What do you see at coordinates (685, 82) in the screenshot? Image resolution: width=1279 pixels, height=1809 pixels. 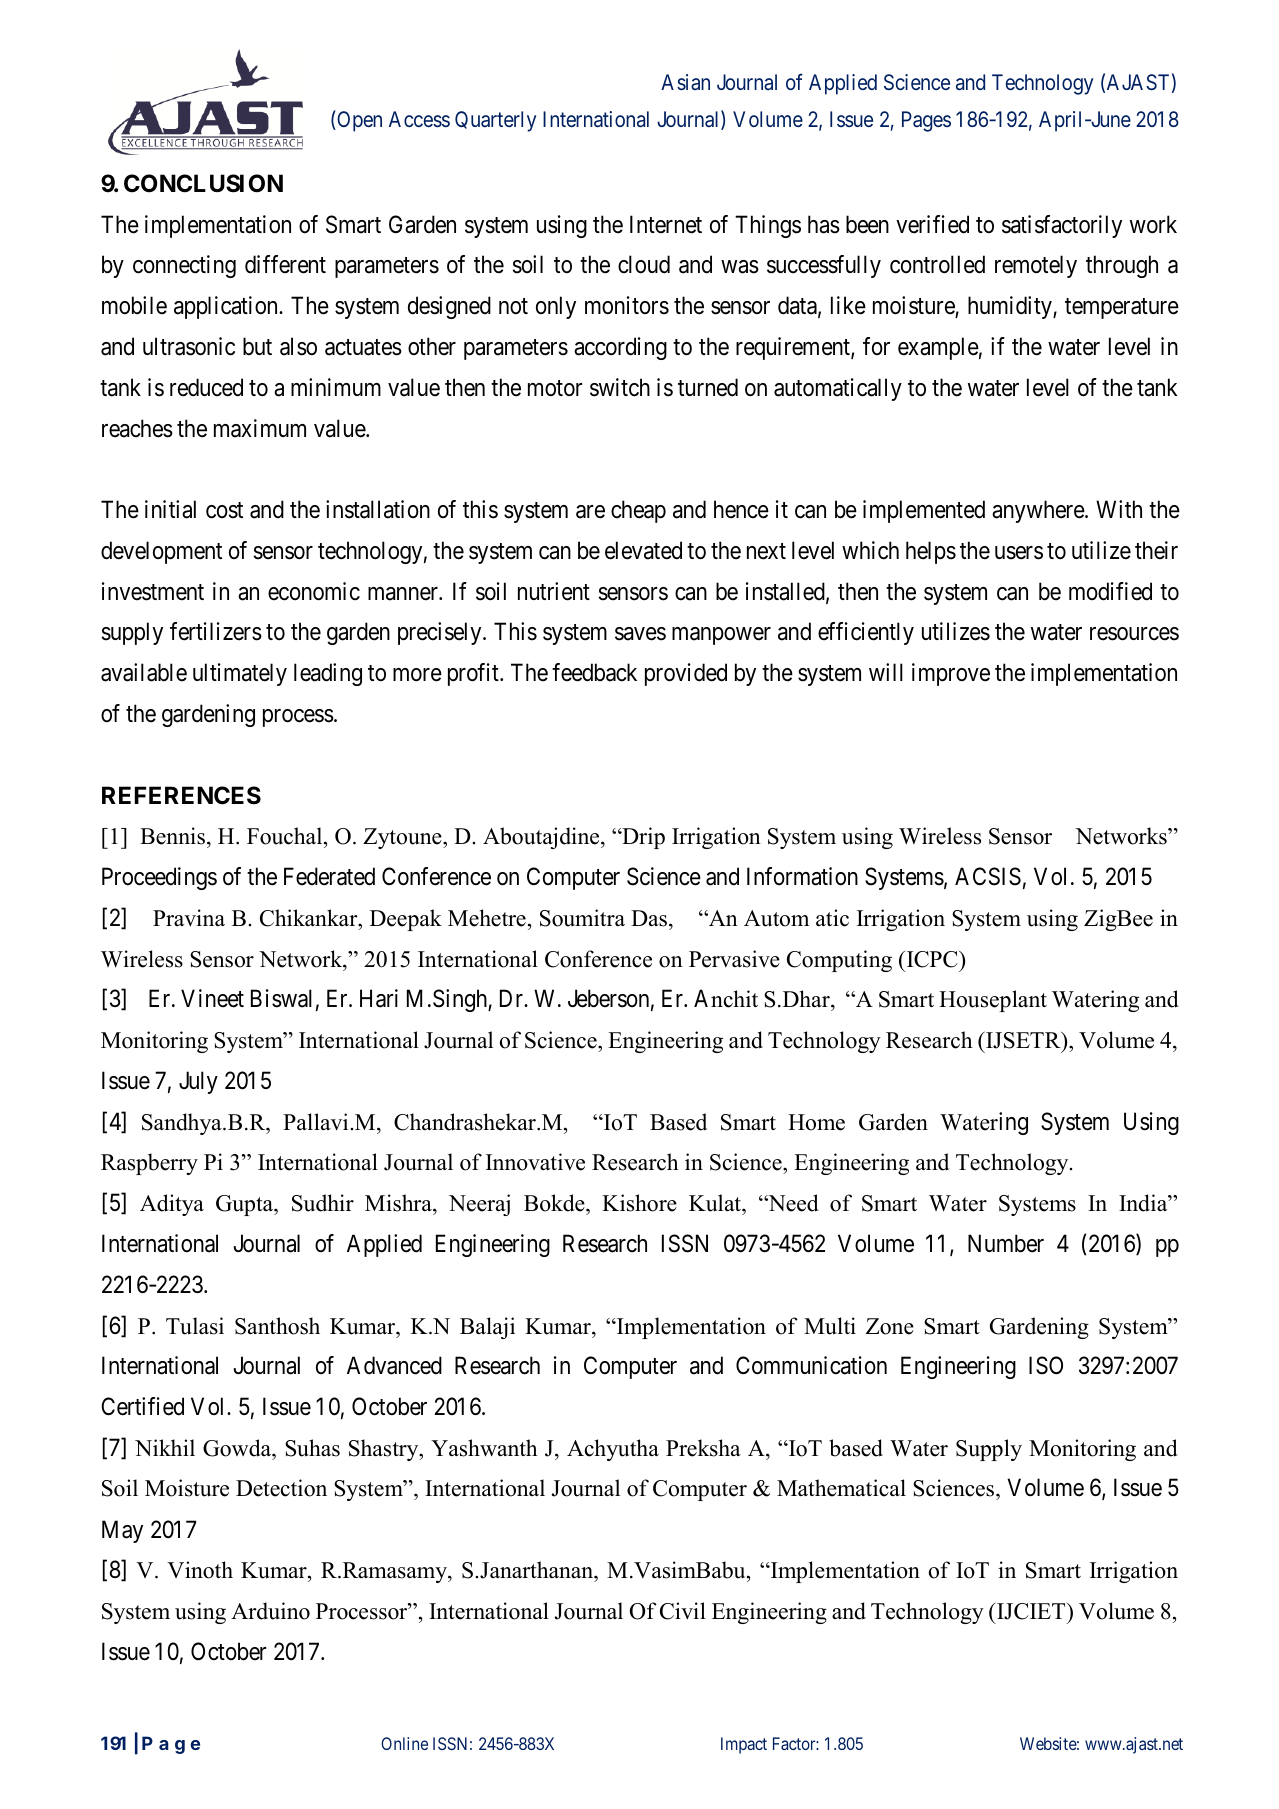 I see `Asian` at bounding box center [685, 82].
